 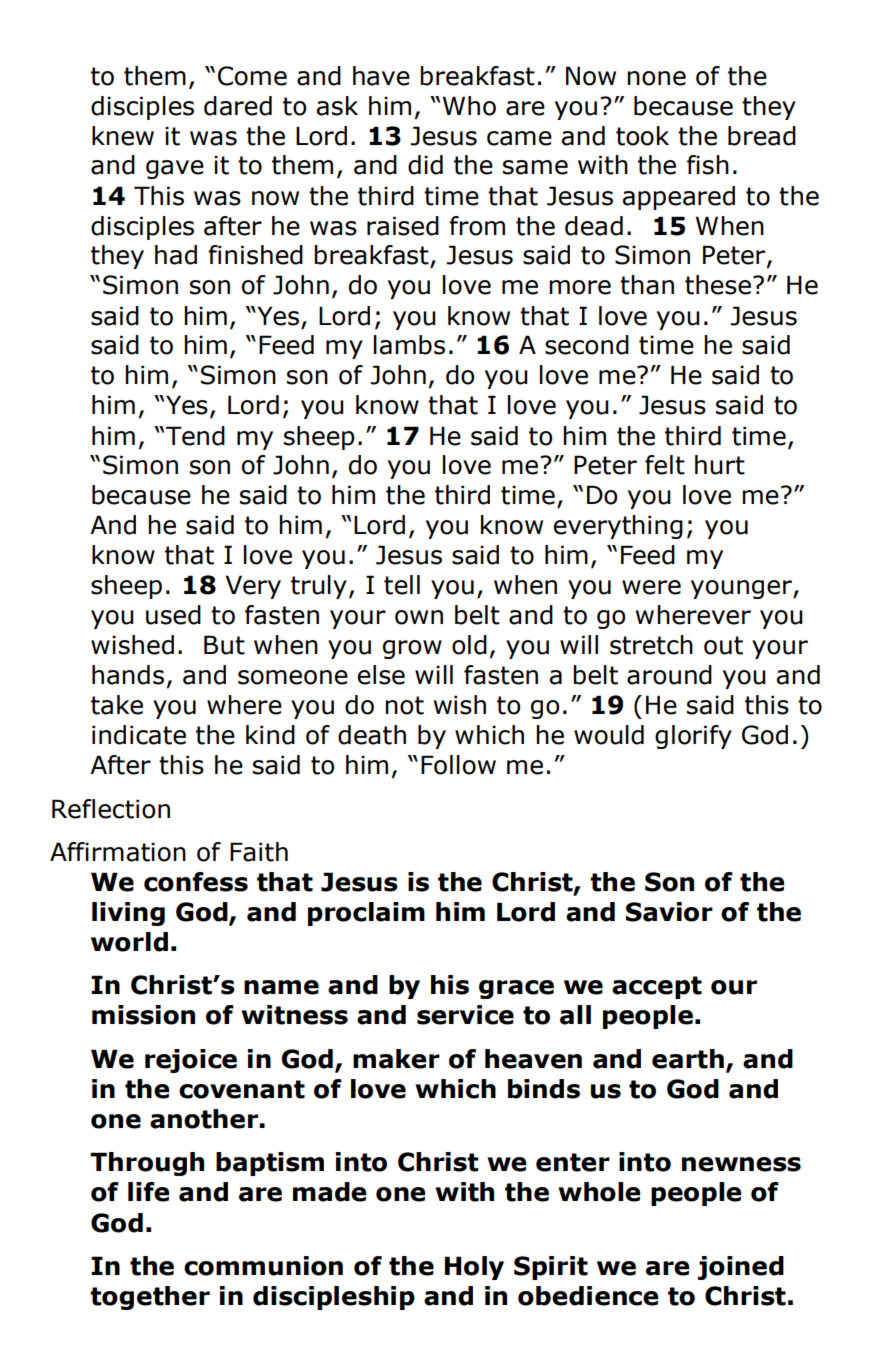 What do you see at coordinates (656, 78) in the page?
I see `none` at bounding box center [656, 78].
